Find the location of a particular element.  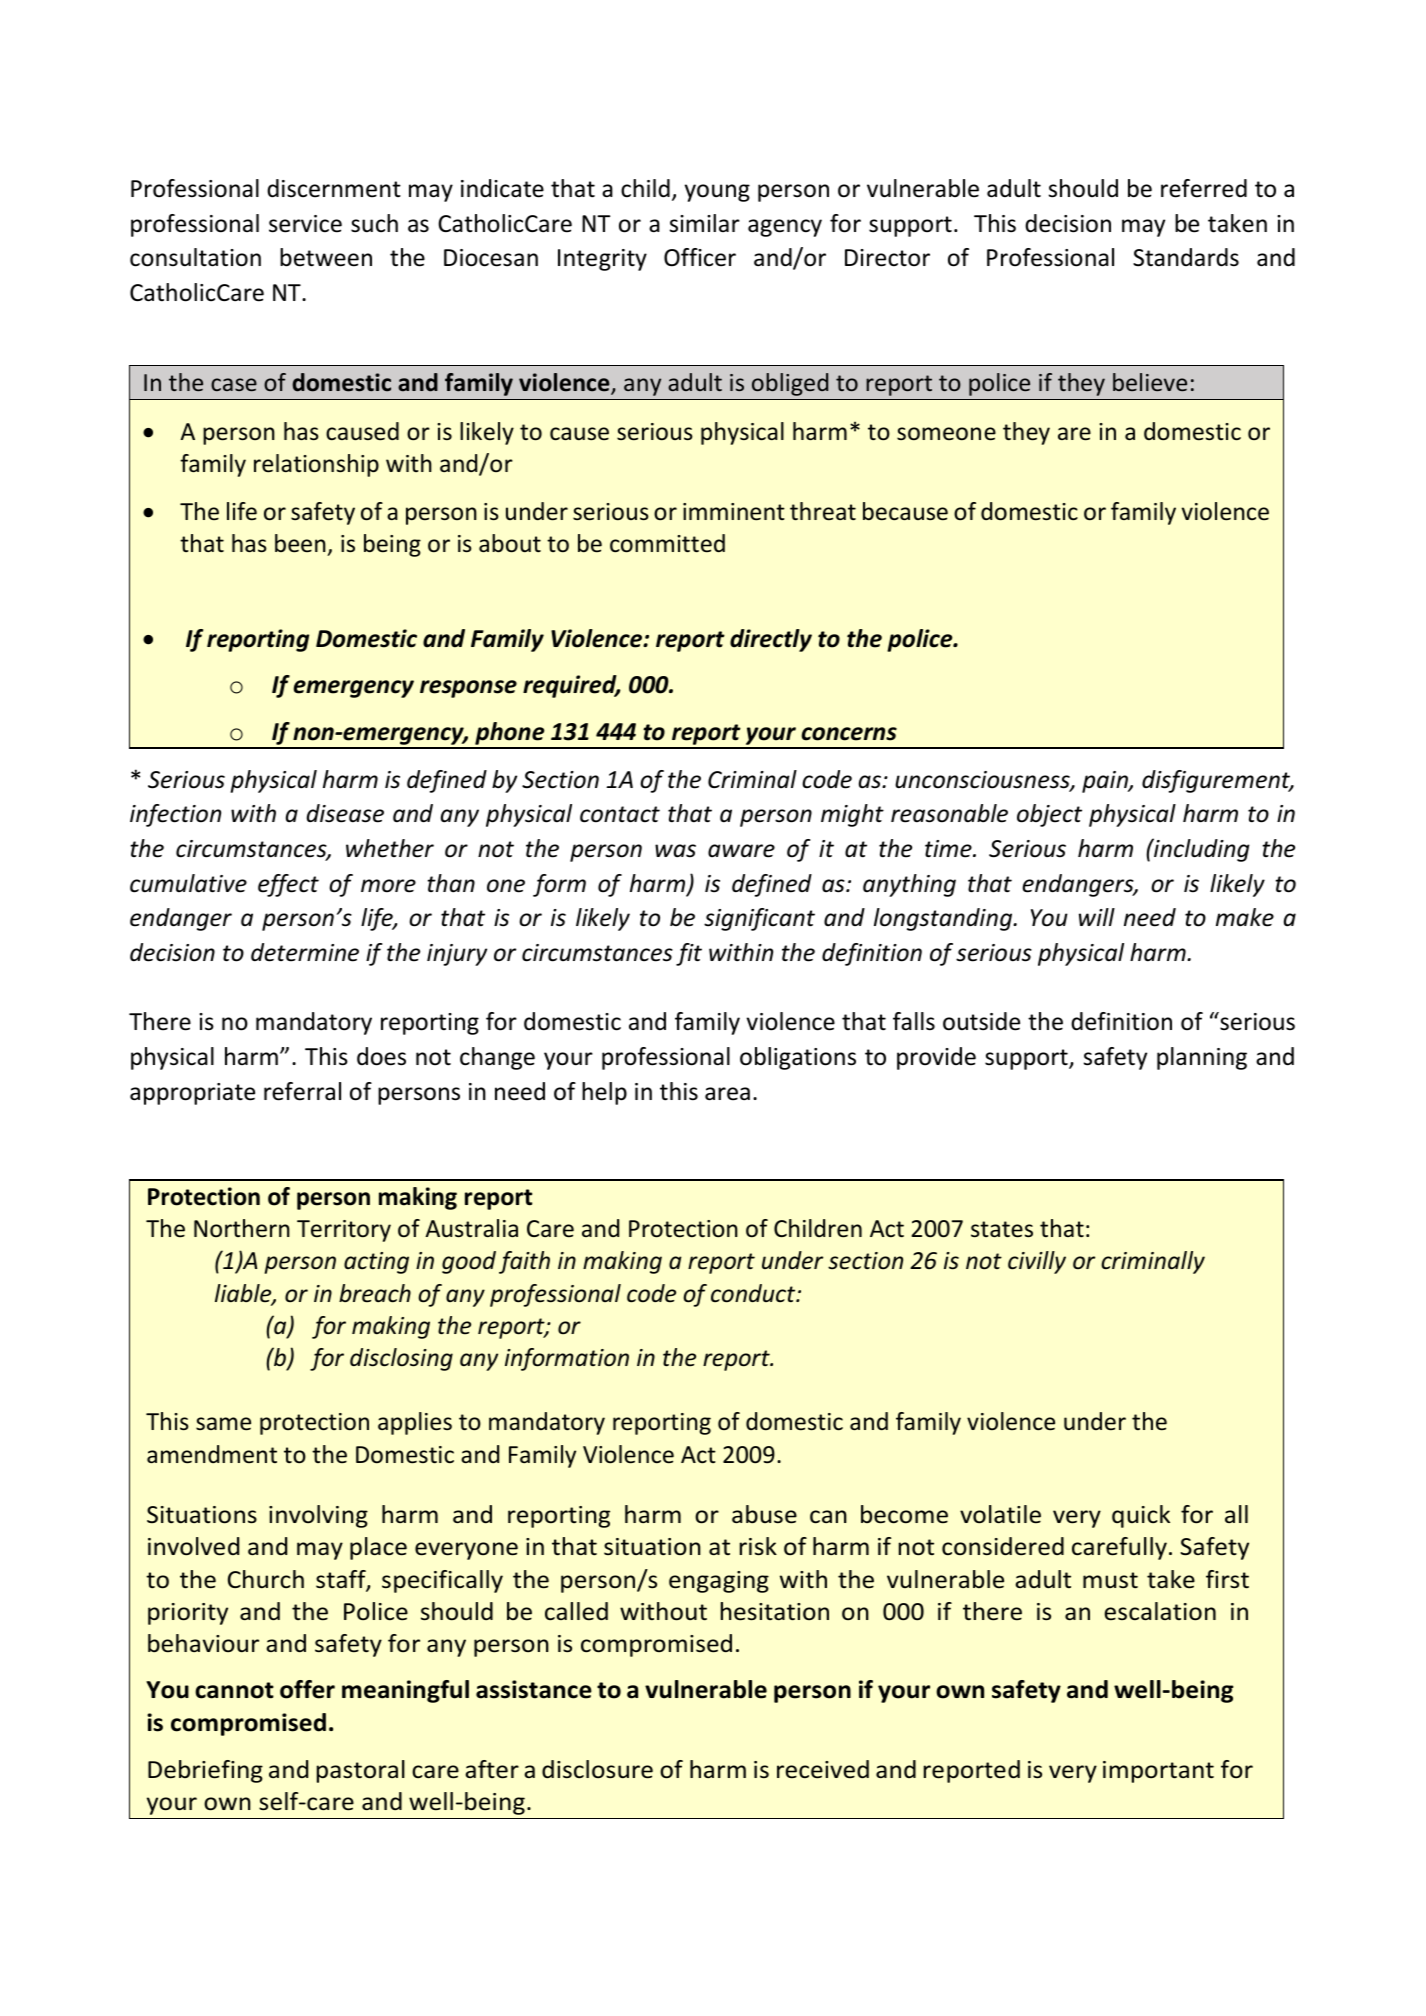

fit is located at coordinates (689, 954).
